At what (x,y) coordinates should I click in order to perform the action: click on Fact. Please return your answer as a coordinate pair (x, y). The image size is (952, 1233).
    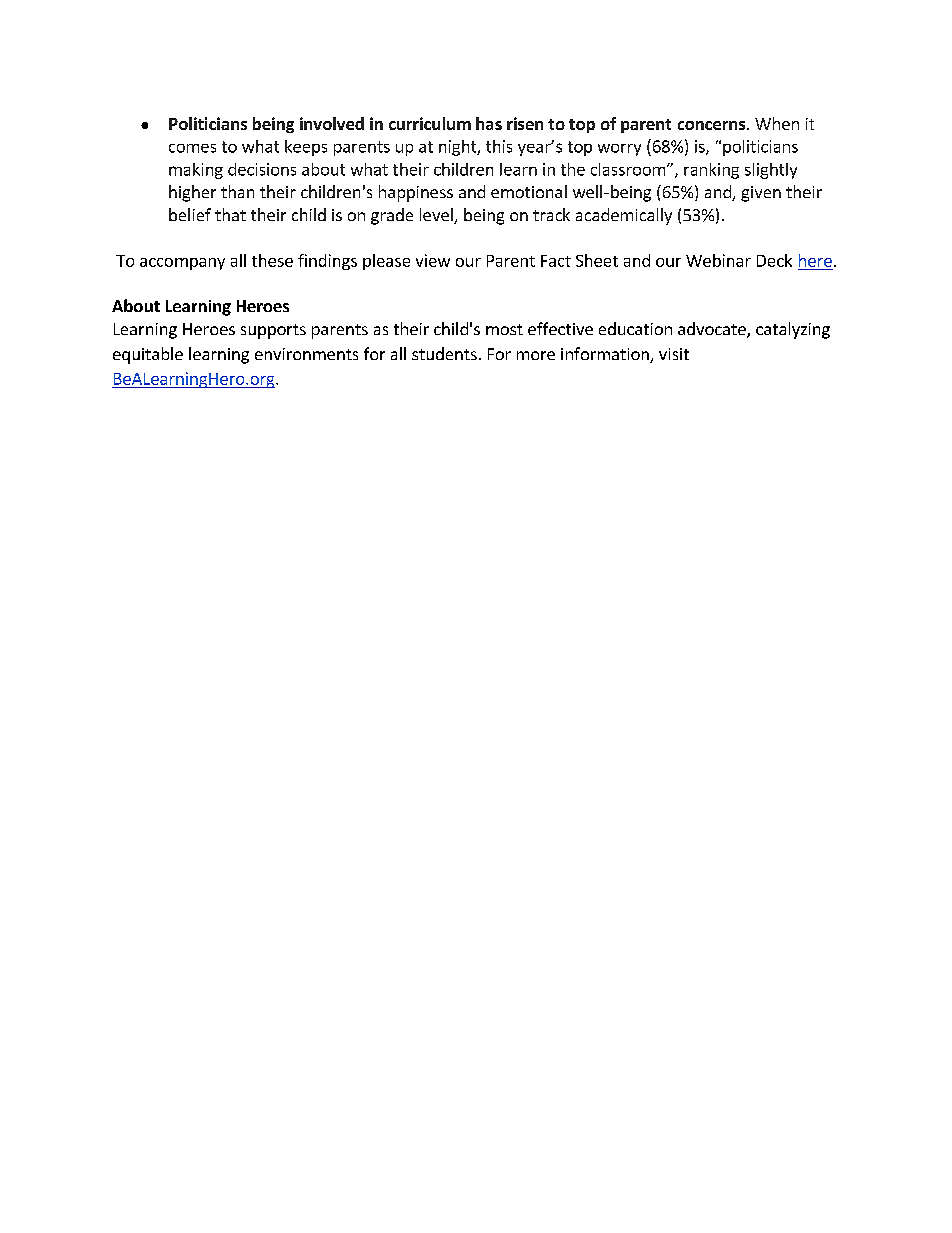
    Looking at the image, I should click on (556, 261).
